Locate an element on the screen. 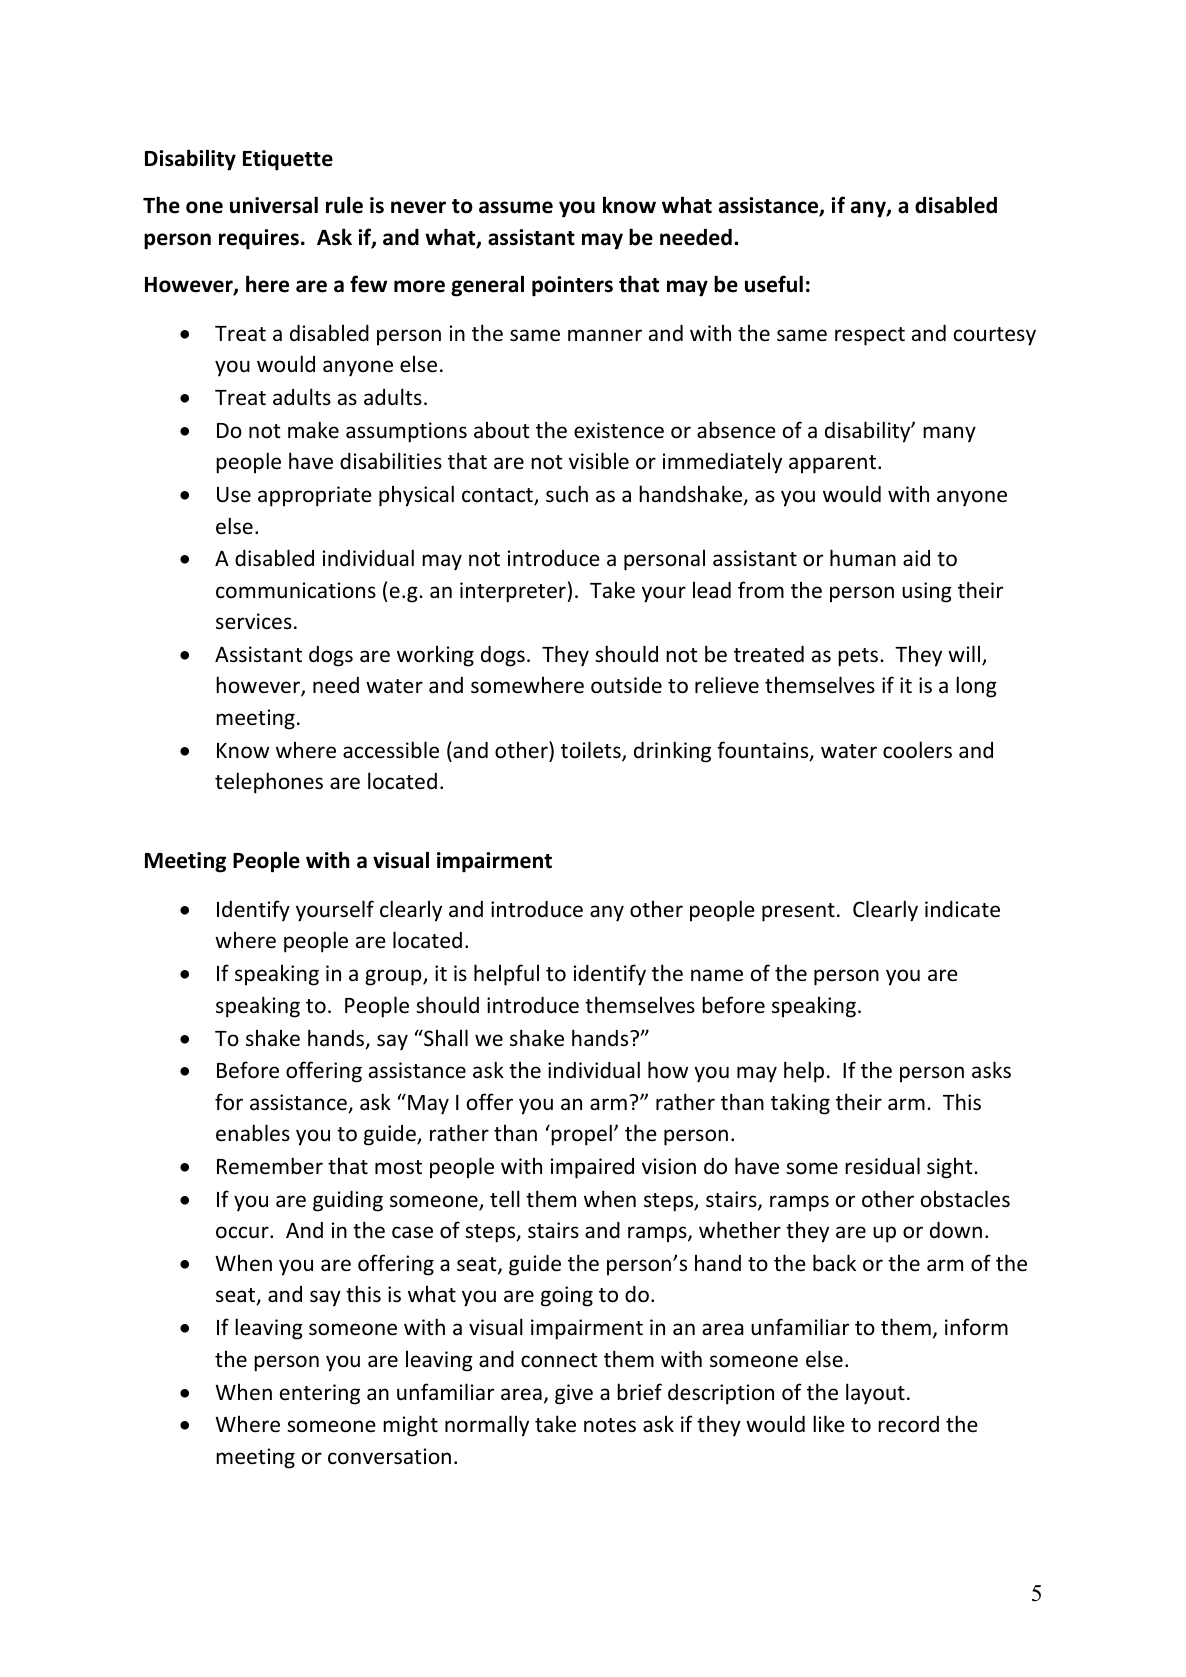  entering is located at coordinates (320, 1394).
